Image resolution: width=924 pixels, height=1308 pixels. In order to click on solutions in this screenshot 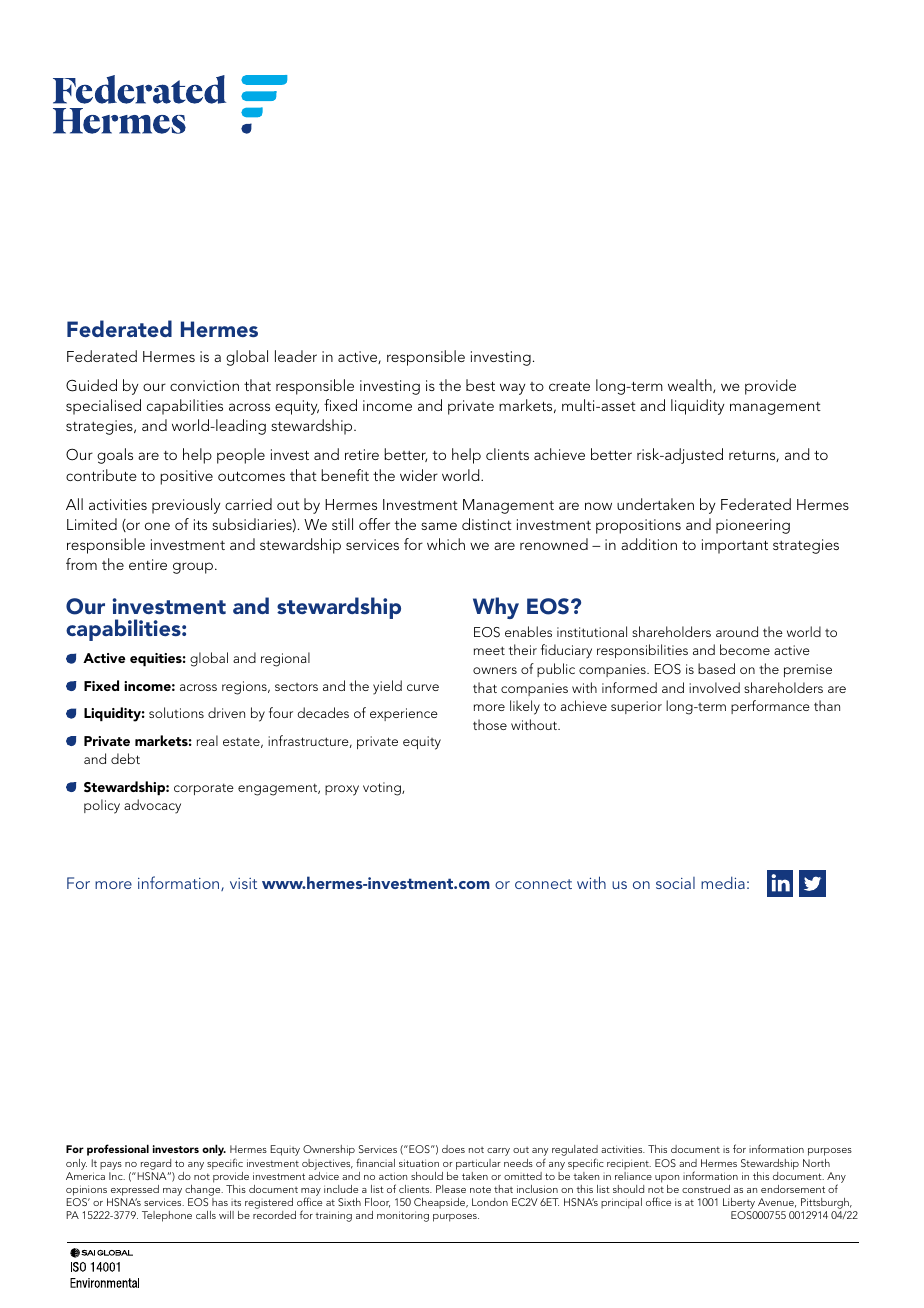, I will do `click(176, 712)`.
